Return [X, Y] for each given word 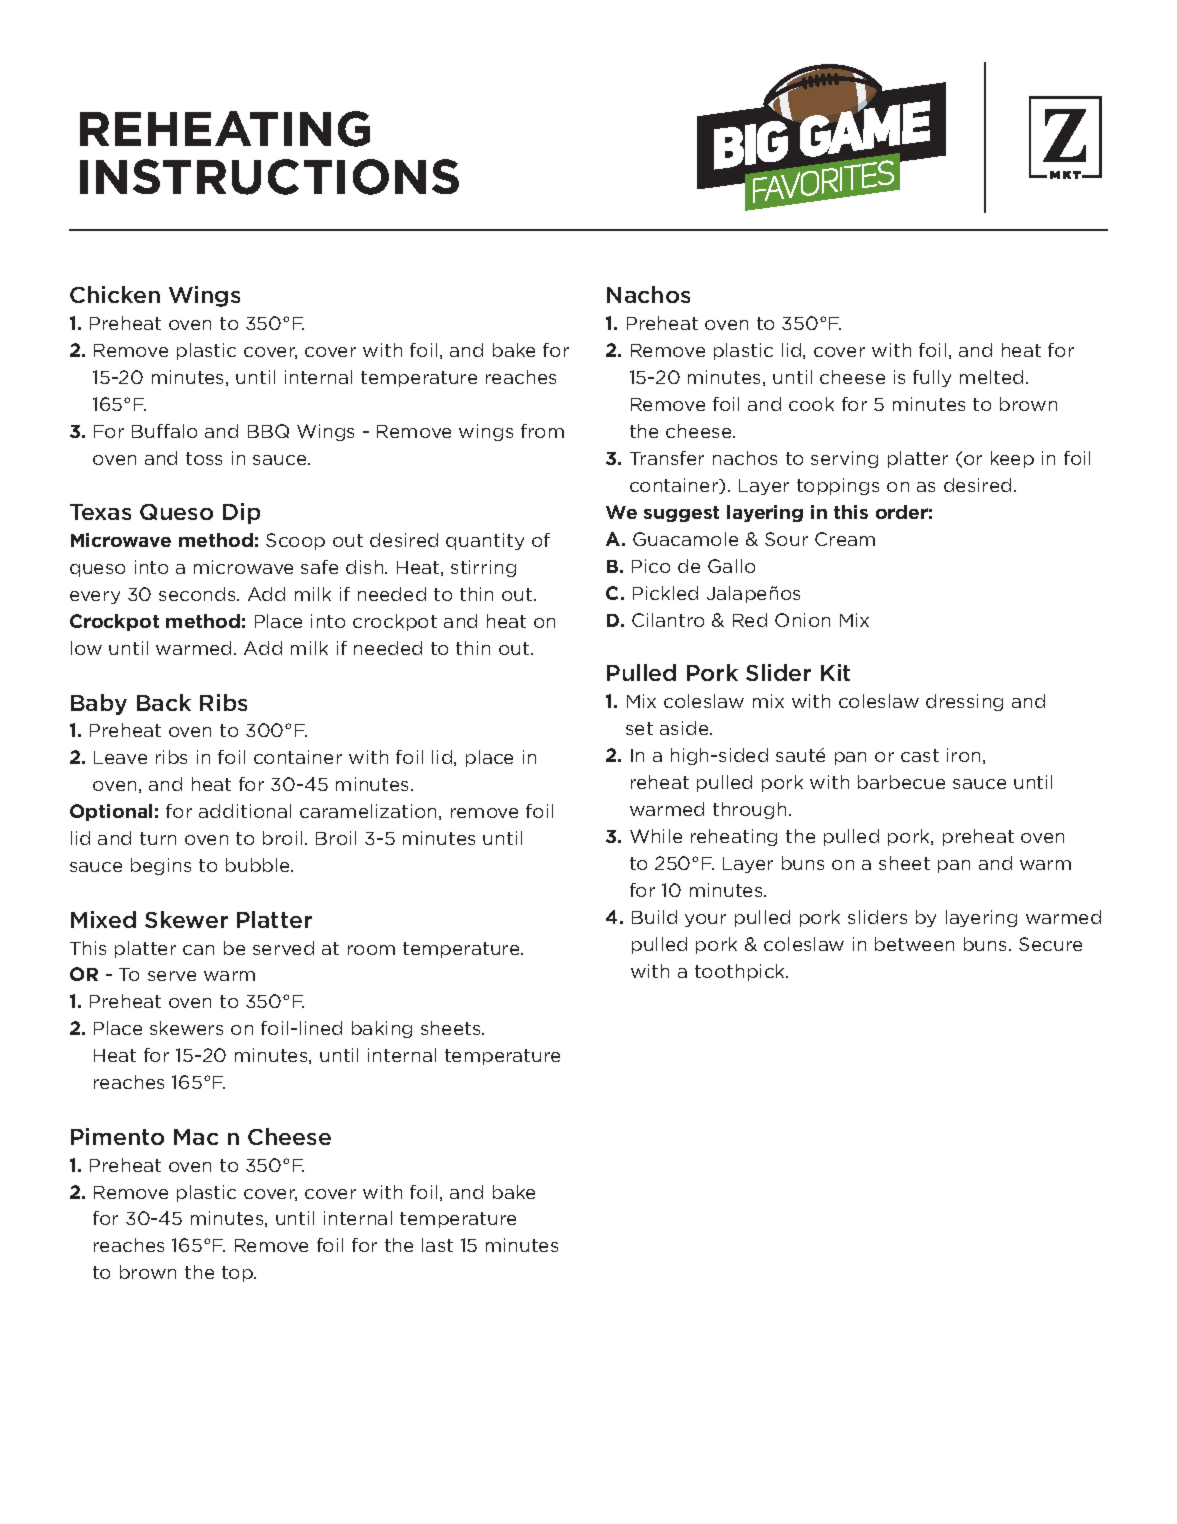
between [914, 944]
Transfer [667, 458]
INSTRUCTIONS [269, 177]
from [542, 431]
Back [164, 702]
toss [204, 458]
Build [654, 917]
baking [382, 1029]
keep [1012, 459]
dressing [964, 702]
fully [932, 378]
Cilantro [668, 620]
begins [161, 866]
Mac [196, 1137]
